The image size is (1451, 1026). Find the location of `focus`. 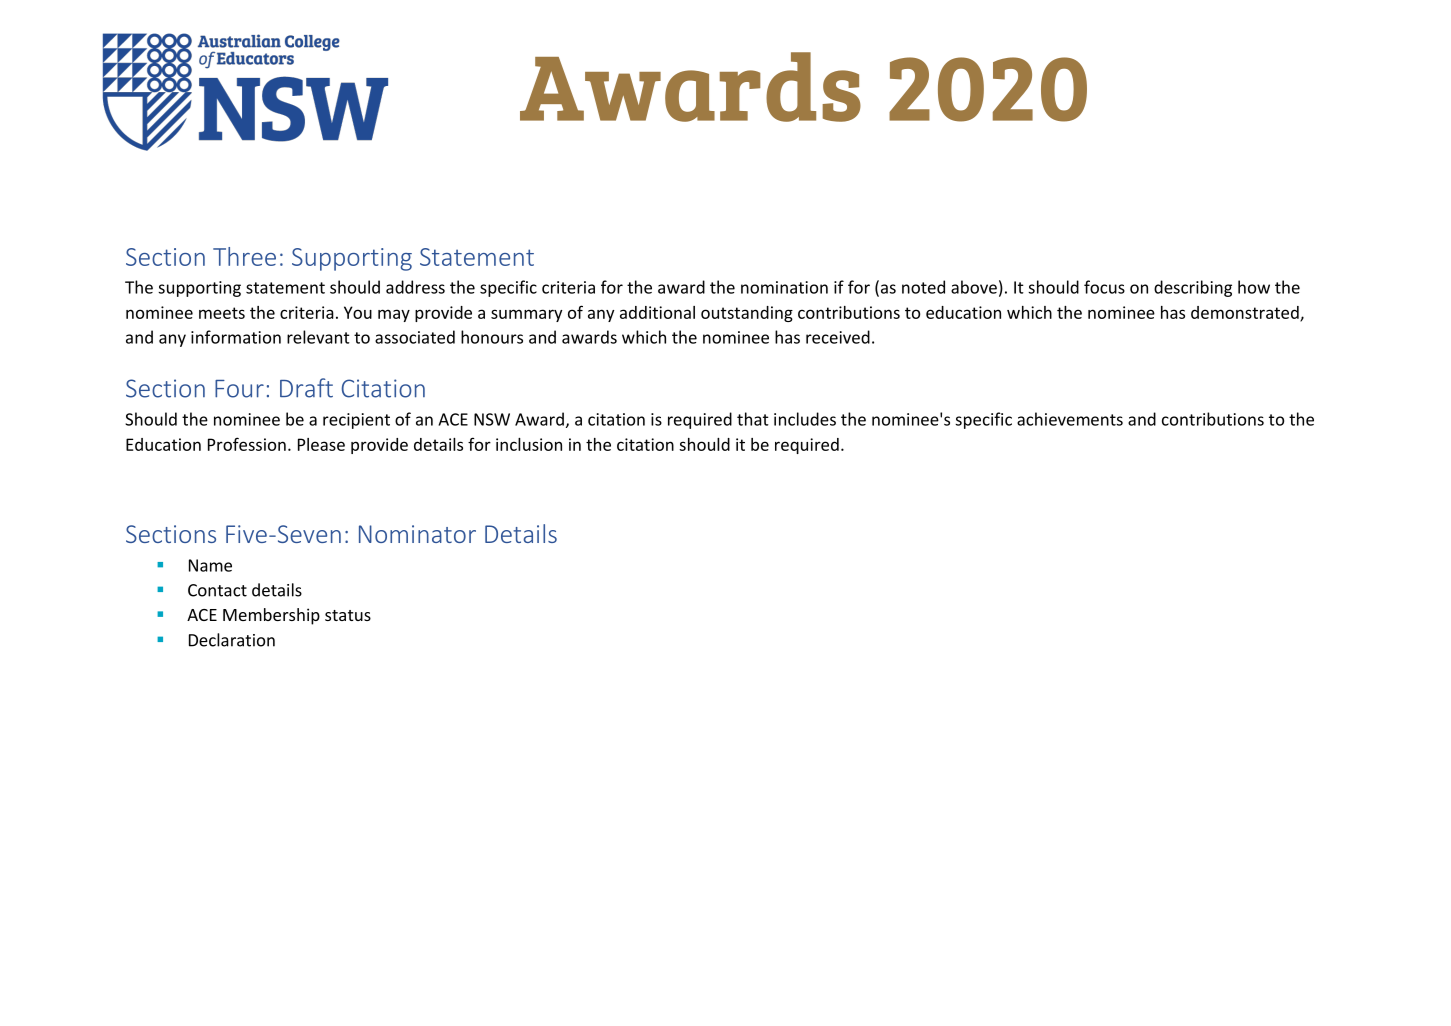

focus is located at coordinates (1104, 287).
